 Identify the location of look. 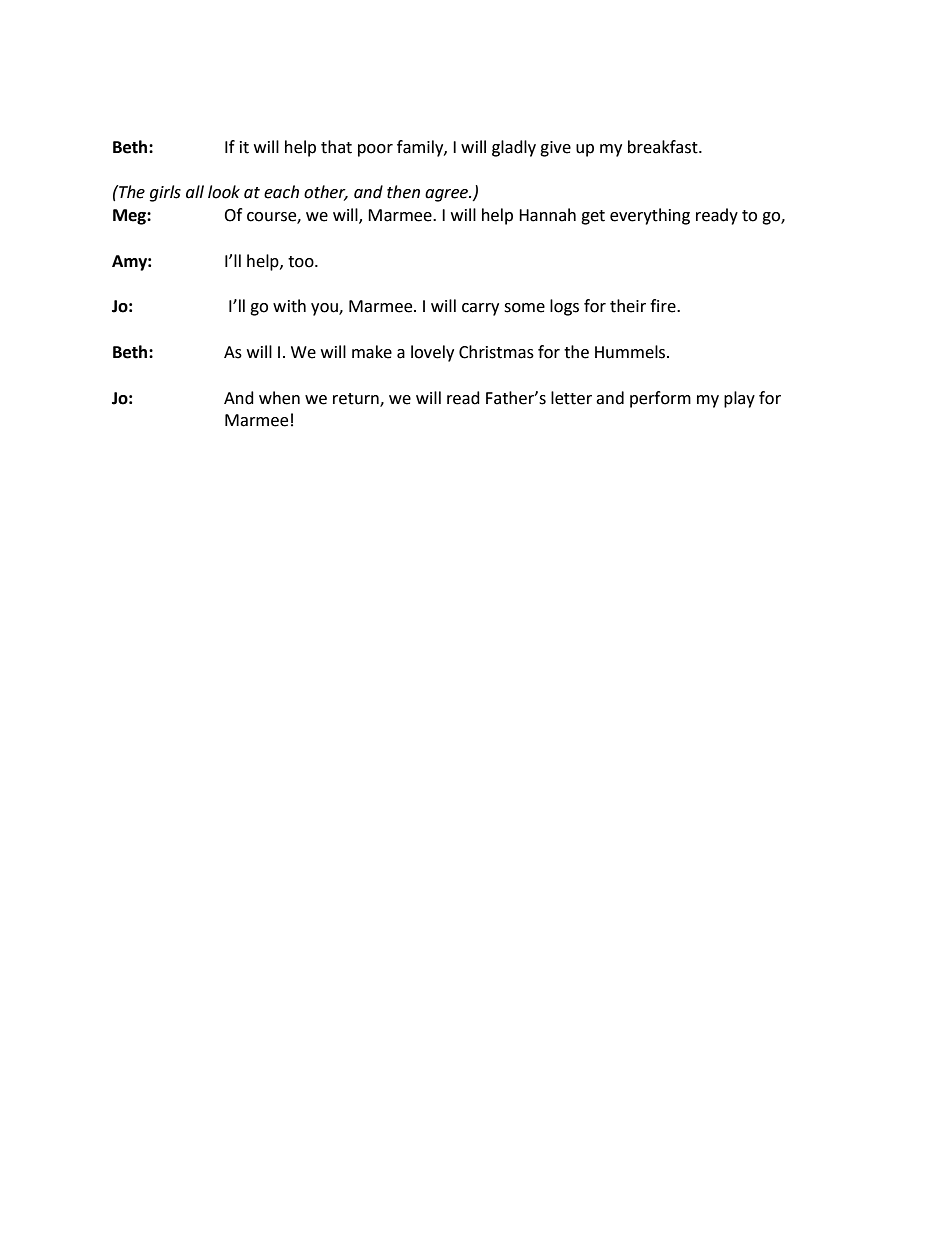
(224, 192).
